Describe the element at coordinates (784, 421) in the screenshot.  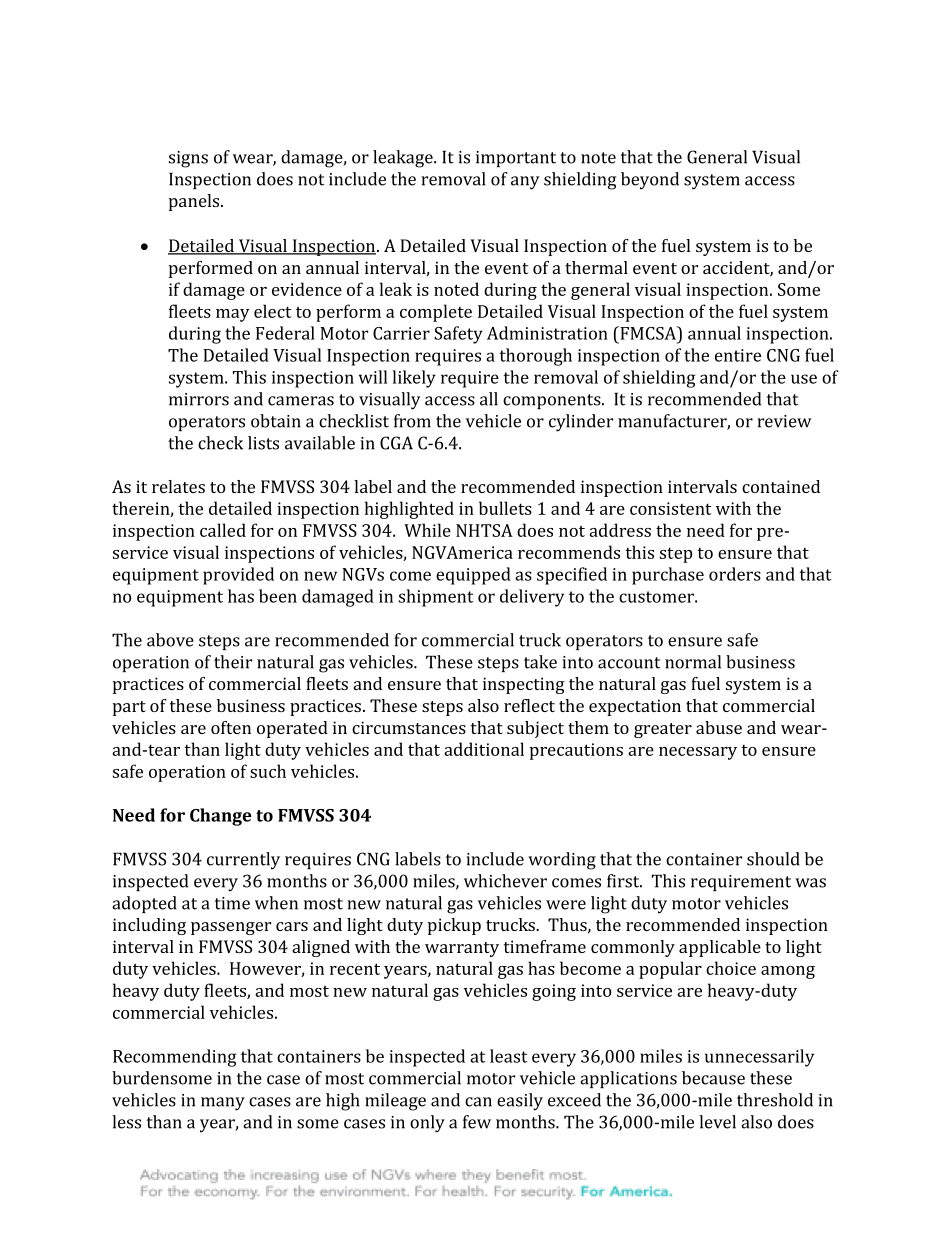
I see `review` at that location.
